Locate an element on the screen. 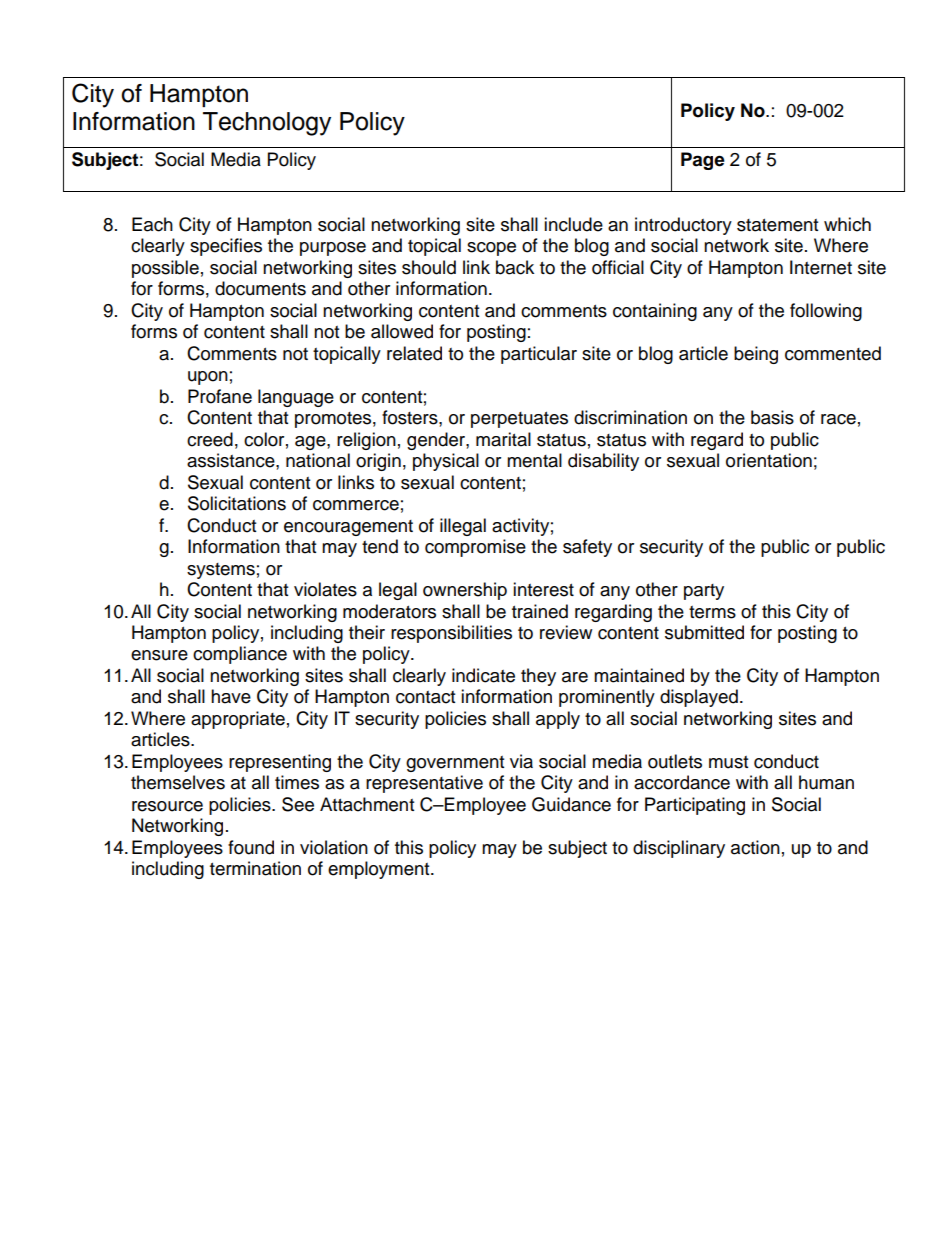  action is located at coordinates (755, 847).
